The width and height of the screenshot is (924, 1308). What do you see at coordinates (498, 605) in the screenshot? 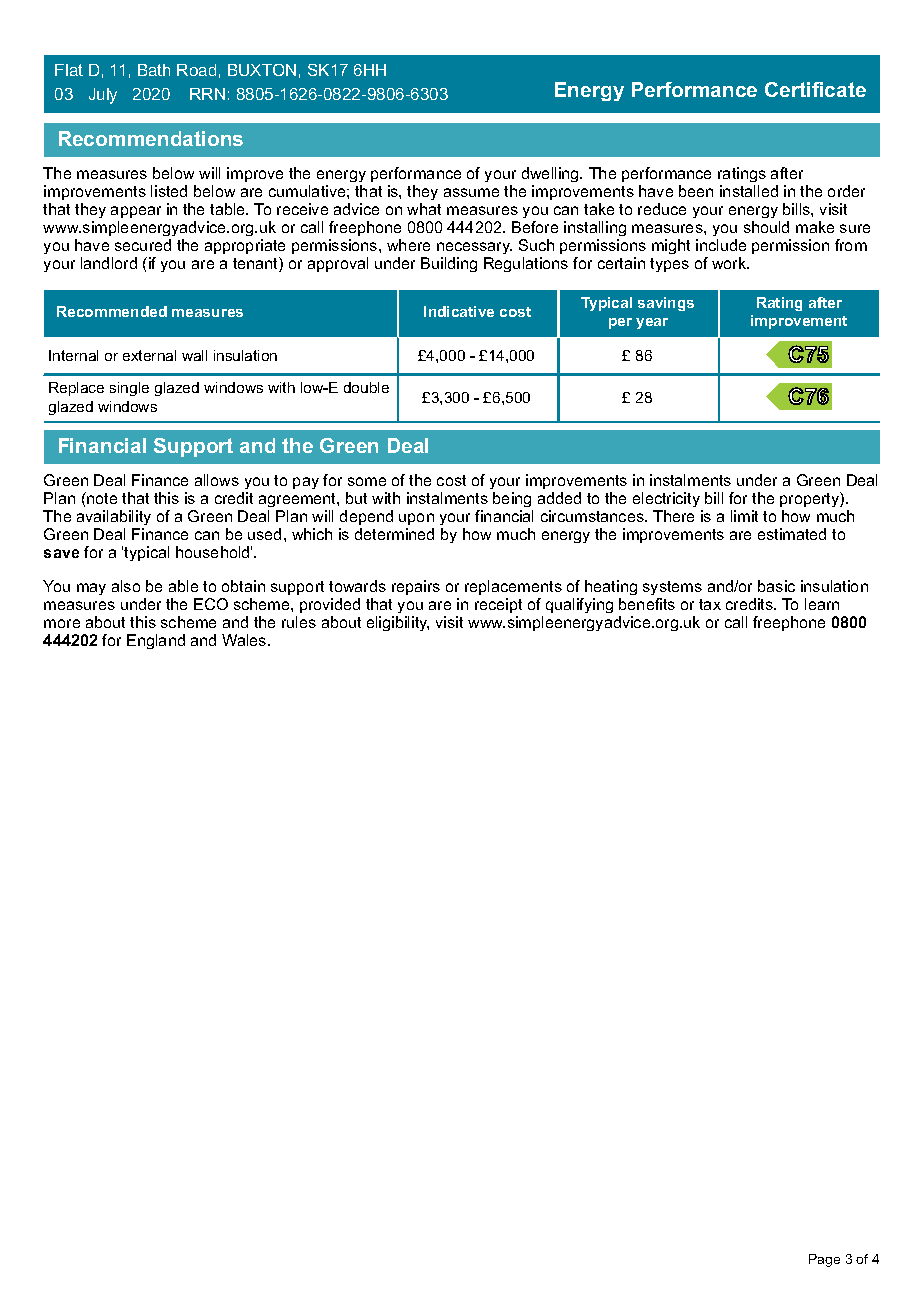
I see `receipt` at bounding box center [498, 605].
